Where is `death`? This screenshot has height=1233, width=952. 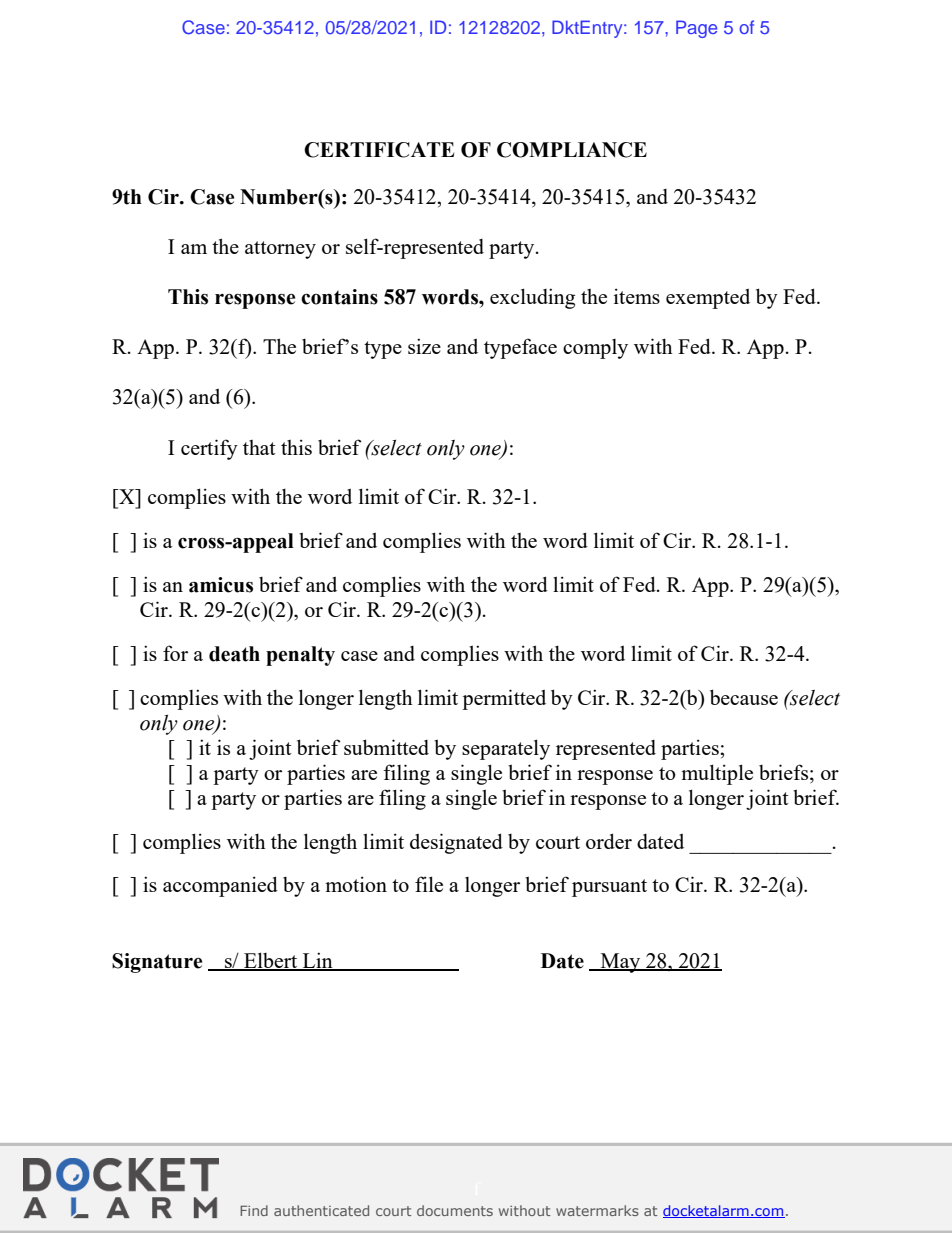 death is located at coordinates (234, 654).
